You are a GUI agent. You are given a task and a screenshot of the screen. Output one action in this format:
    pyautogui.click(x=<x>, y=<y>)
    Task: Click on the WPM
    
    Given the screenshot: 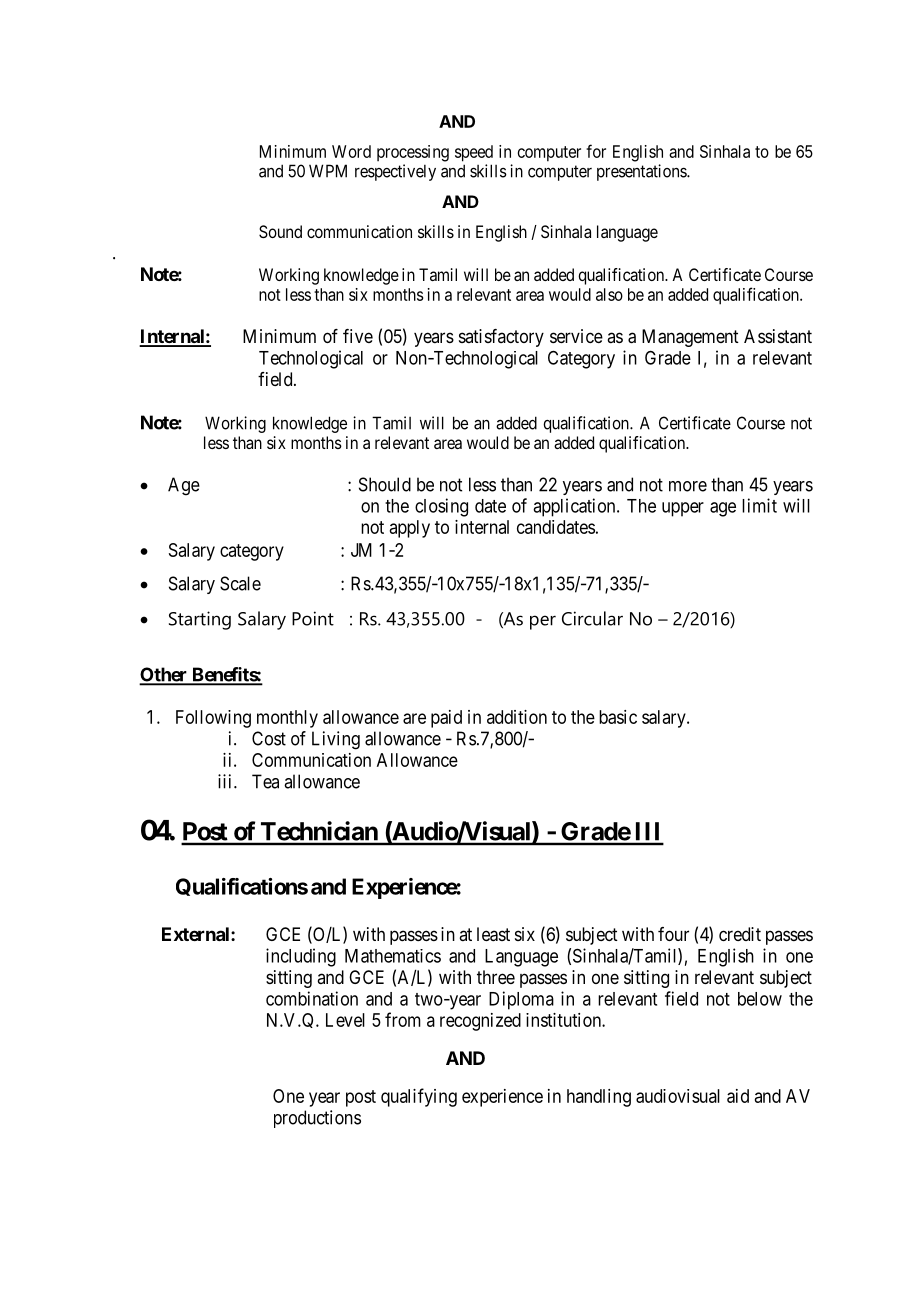 What is the action you would take?
    pyautogui.click(x=328, y=171)
